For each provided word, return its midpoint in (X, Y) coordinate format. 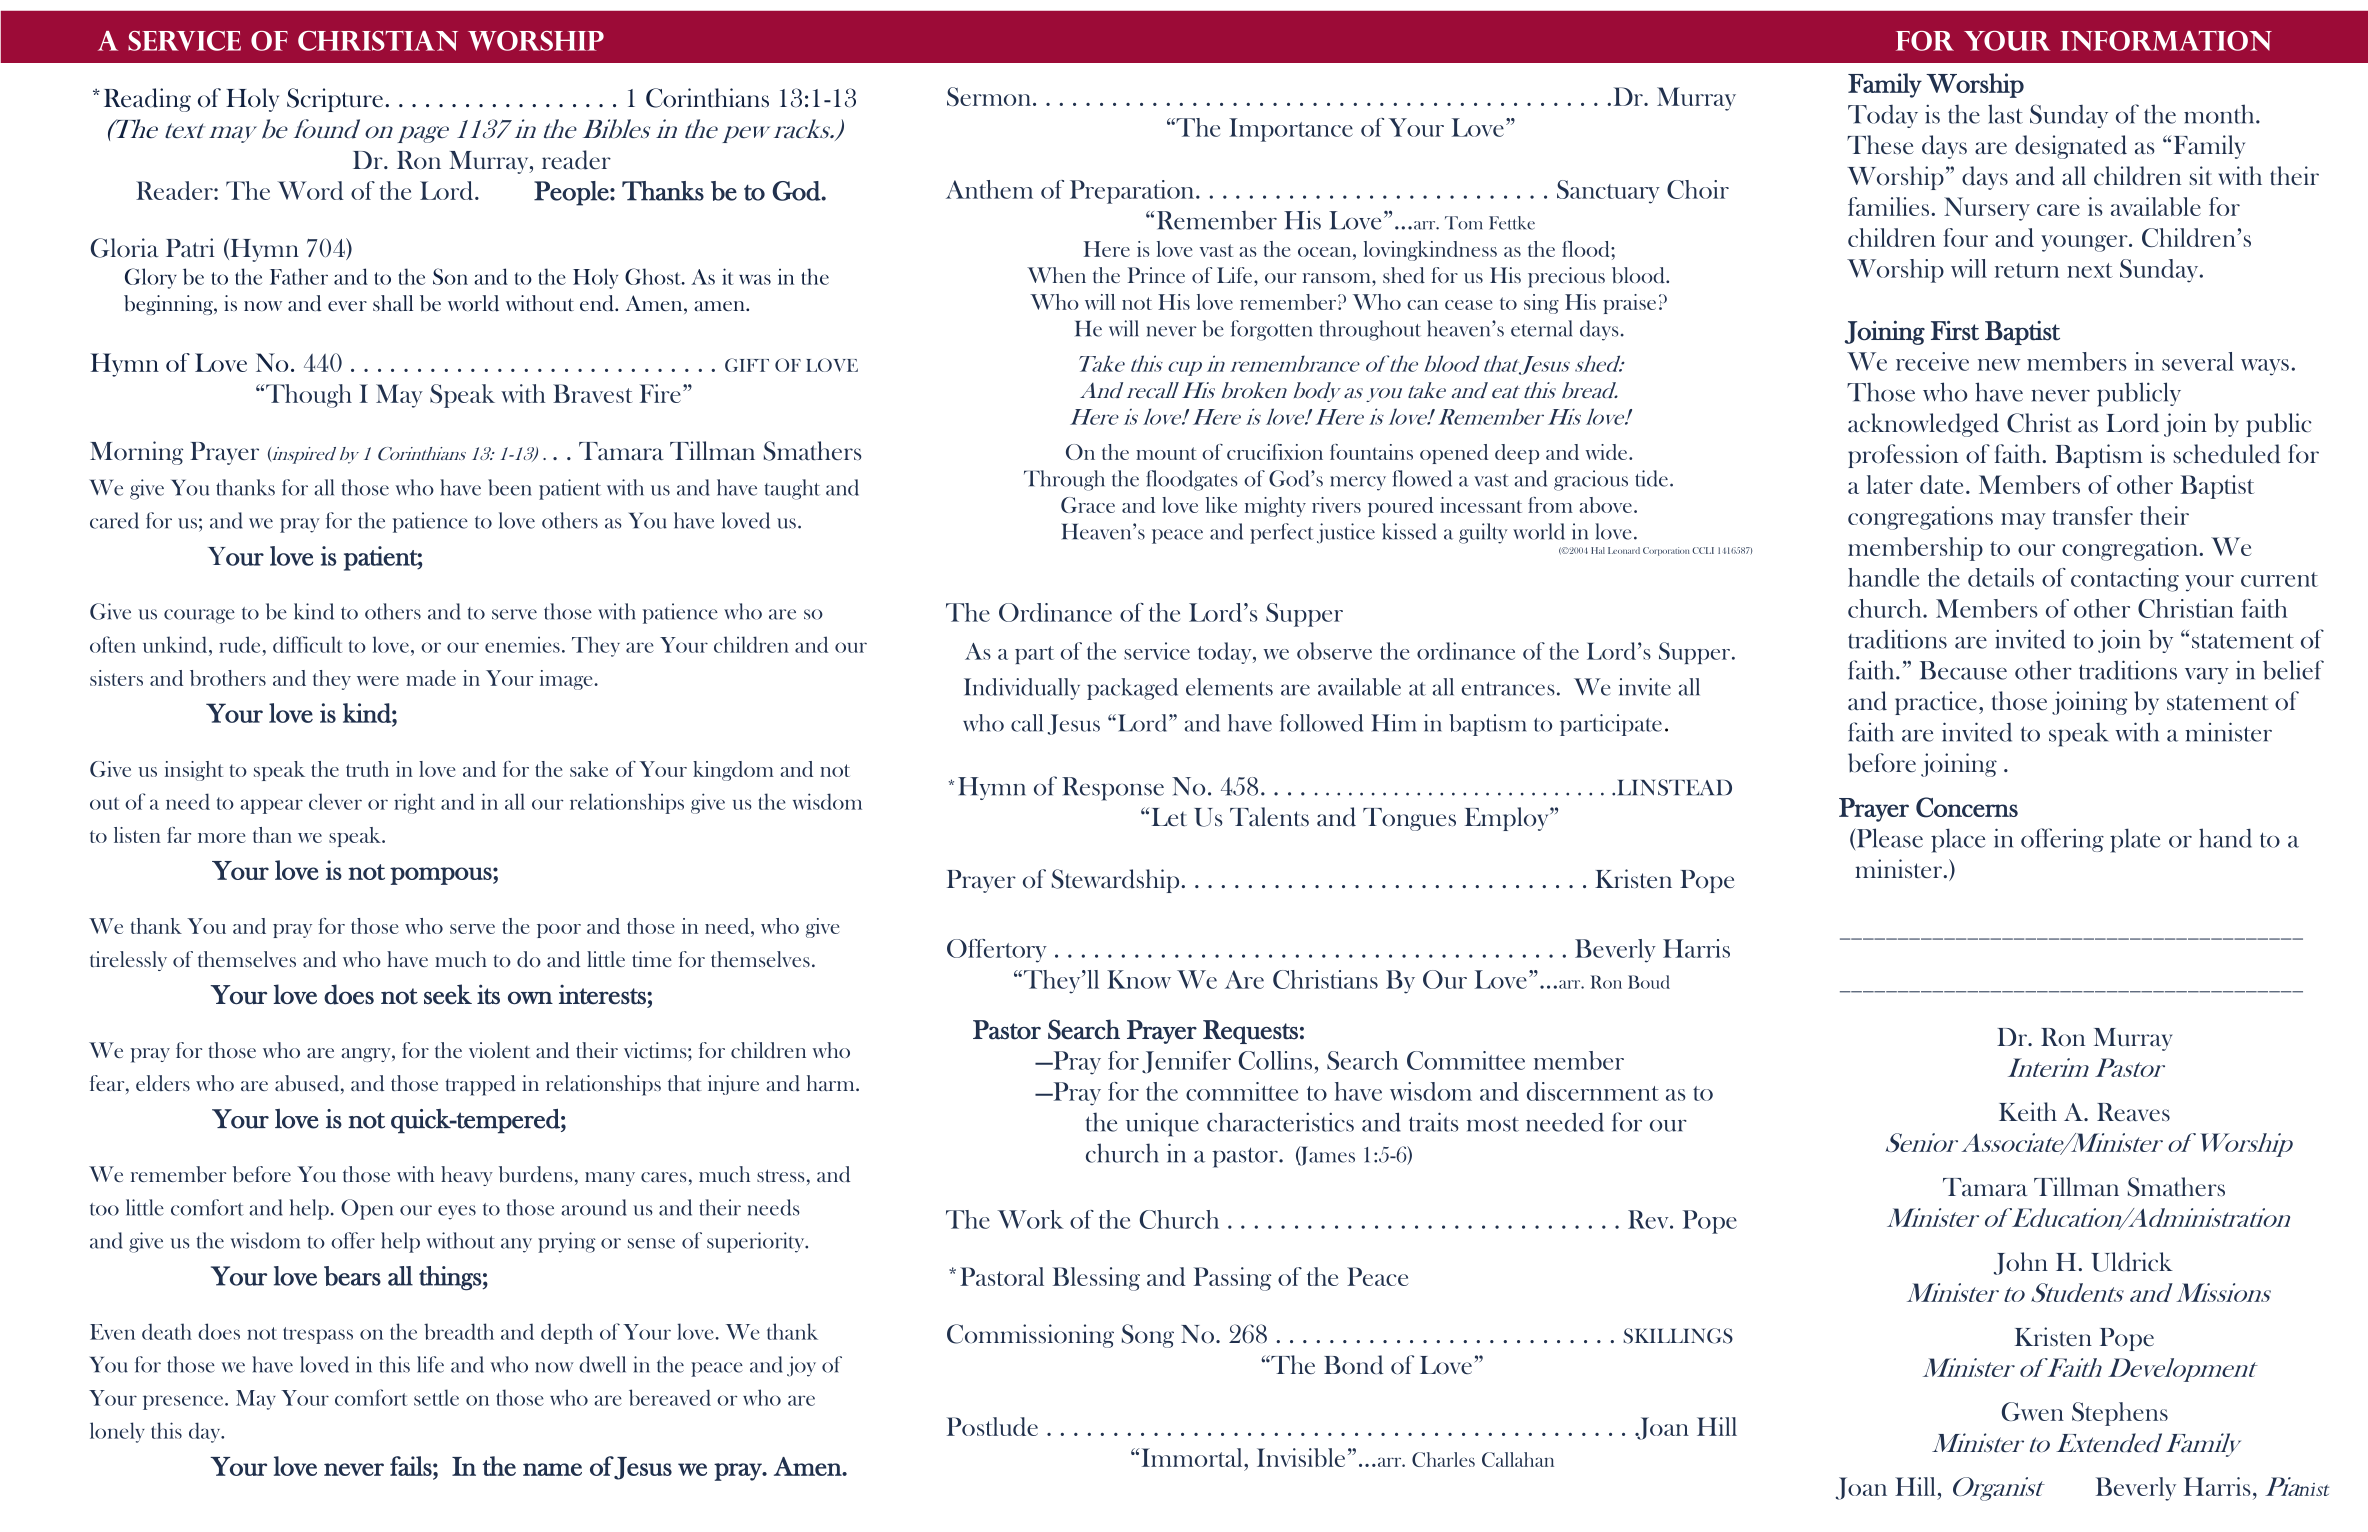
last (2005, 114)
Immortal (1193, 1457)
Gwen (2033, 1411)
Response (1113, 789)
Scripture (336, 100)
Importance (1291, 130)
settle (436, 1397)
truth (367, 769)
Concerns (1967, 807)
